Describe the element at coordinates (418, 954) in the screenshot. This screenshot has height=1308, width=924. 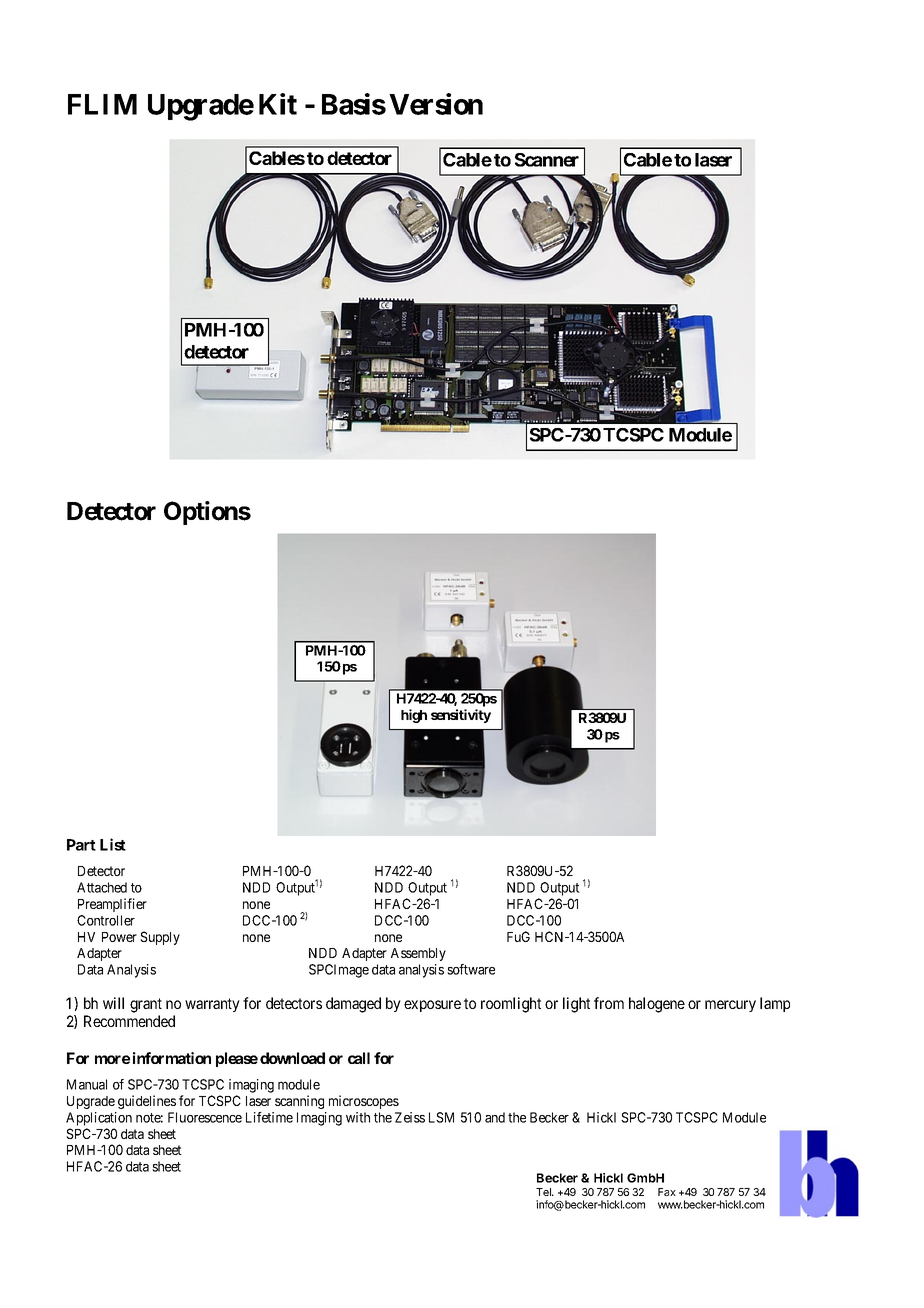
I see `Assembly` at that location.
